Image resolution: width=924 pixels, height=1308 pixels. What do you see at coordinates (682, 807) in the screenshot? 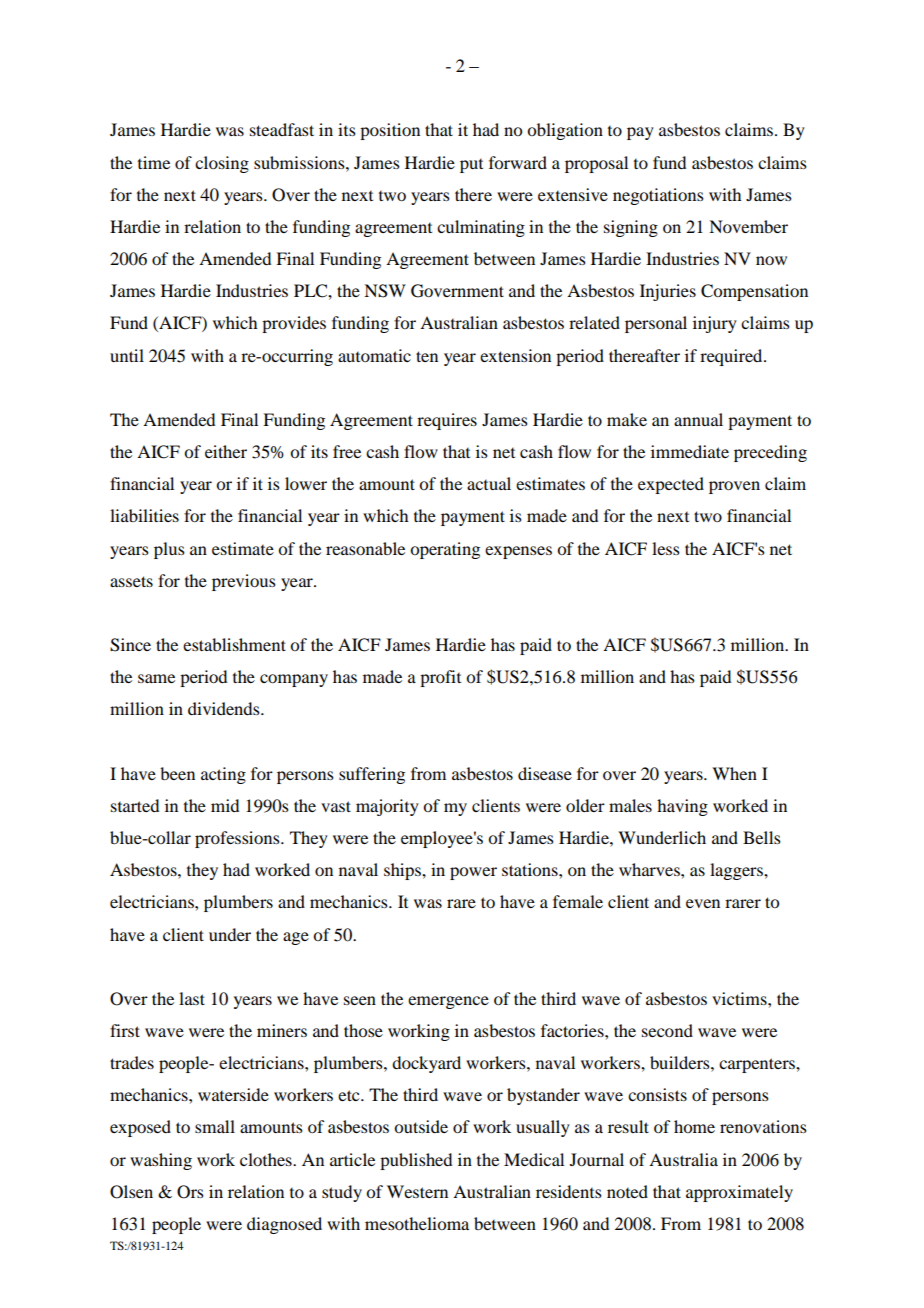
I see `having` at bounding box center [682, 807].
